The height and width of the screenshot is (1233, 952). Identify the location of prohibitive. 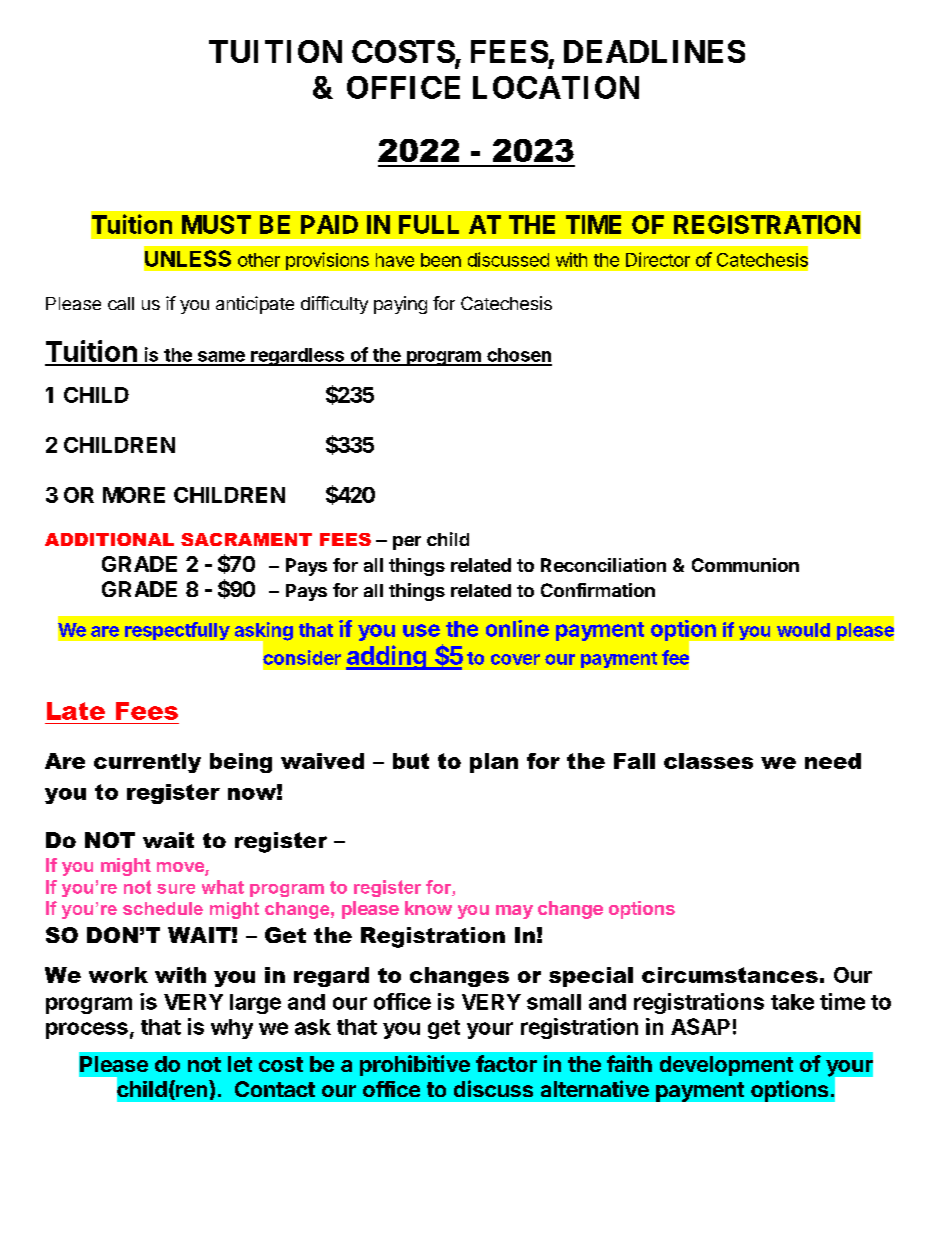
(415, 1065).
